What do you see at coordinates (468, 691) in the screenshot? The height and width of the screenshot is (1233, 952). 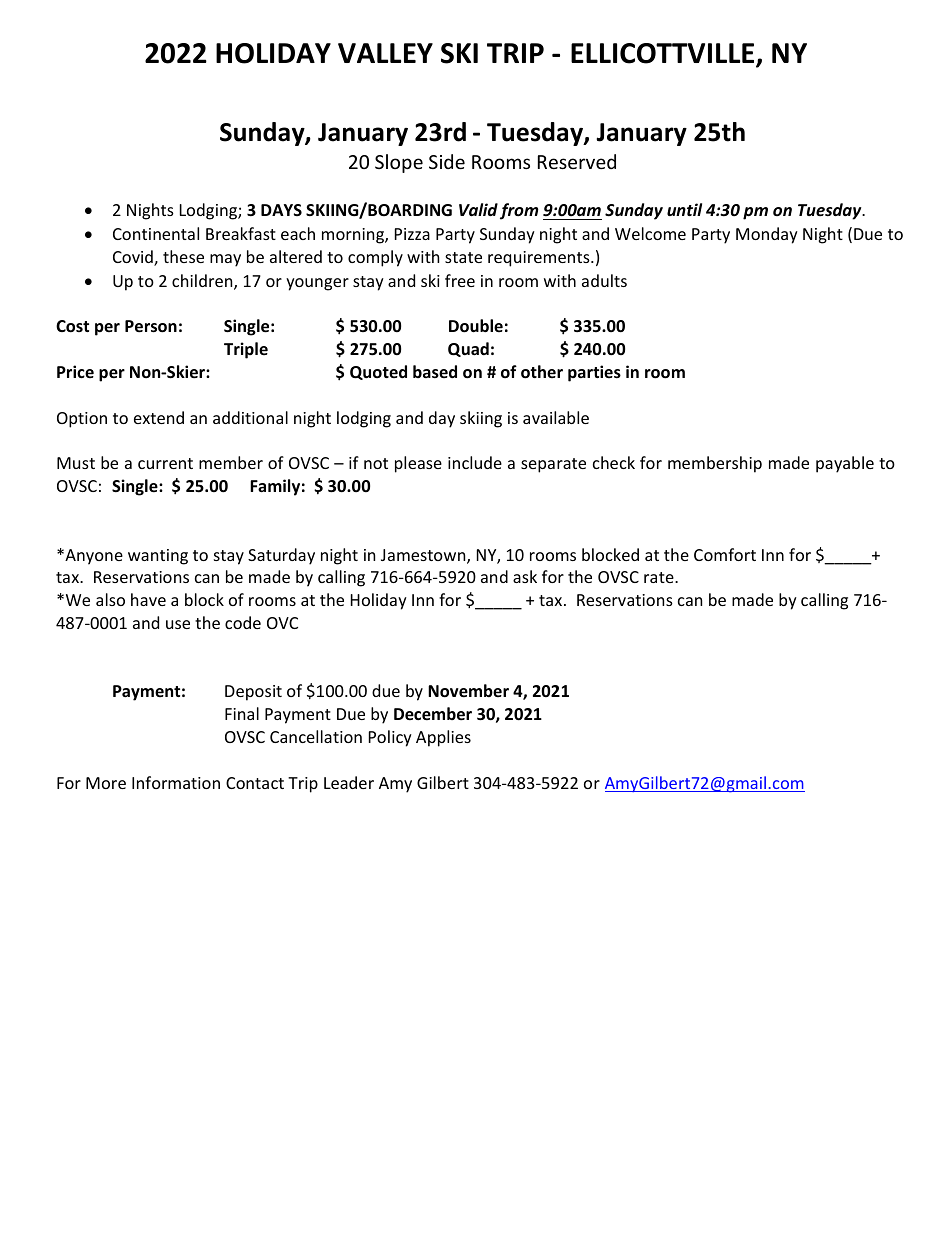 I see `November` at bounding box center [468, 691].
